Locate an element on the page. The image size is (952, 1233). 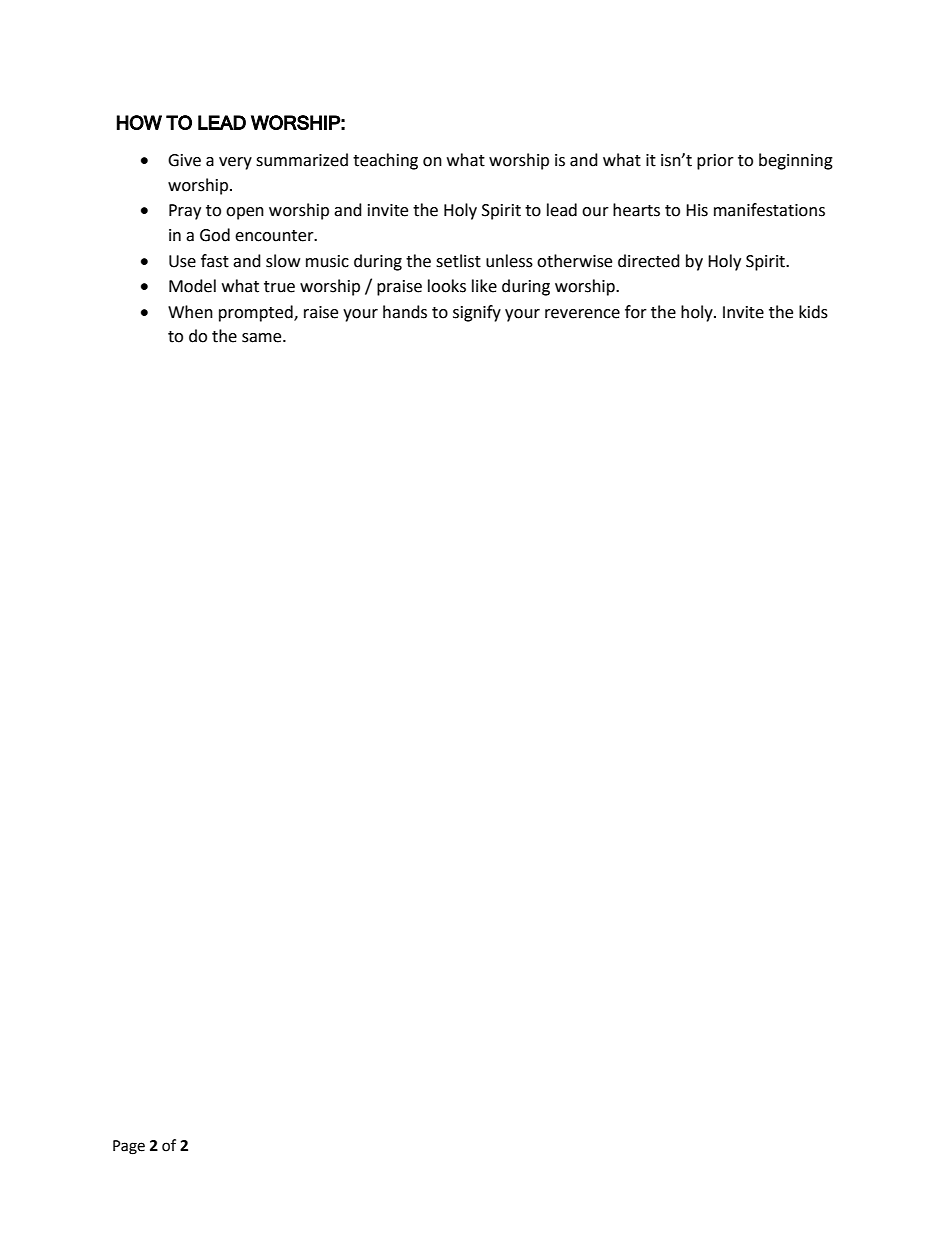
very is located at coordinates (235, 163).
